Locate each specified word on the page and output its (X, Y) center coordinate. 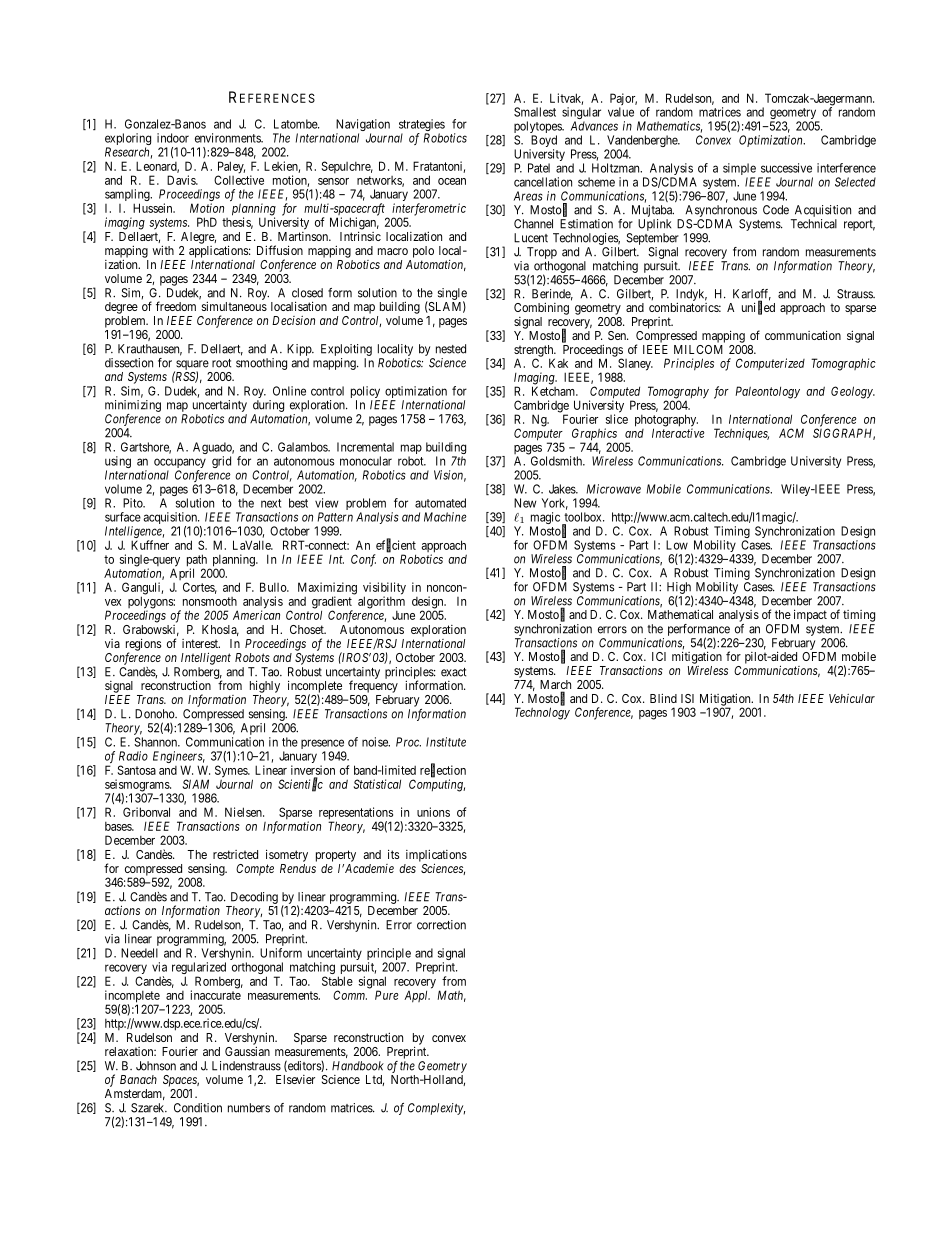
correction (441, 925)
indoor (173, 138)
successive (786, 168)
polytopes (538, 128)
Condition (198, 1108)
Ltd (375, 1080)
